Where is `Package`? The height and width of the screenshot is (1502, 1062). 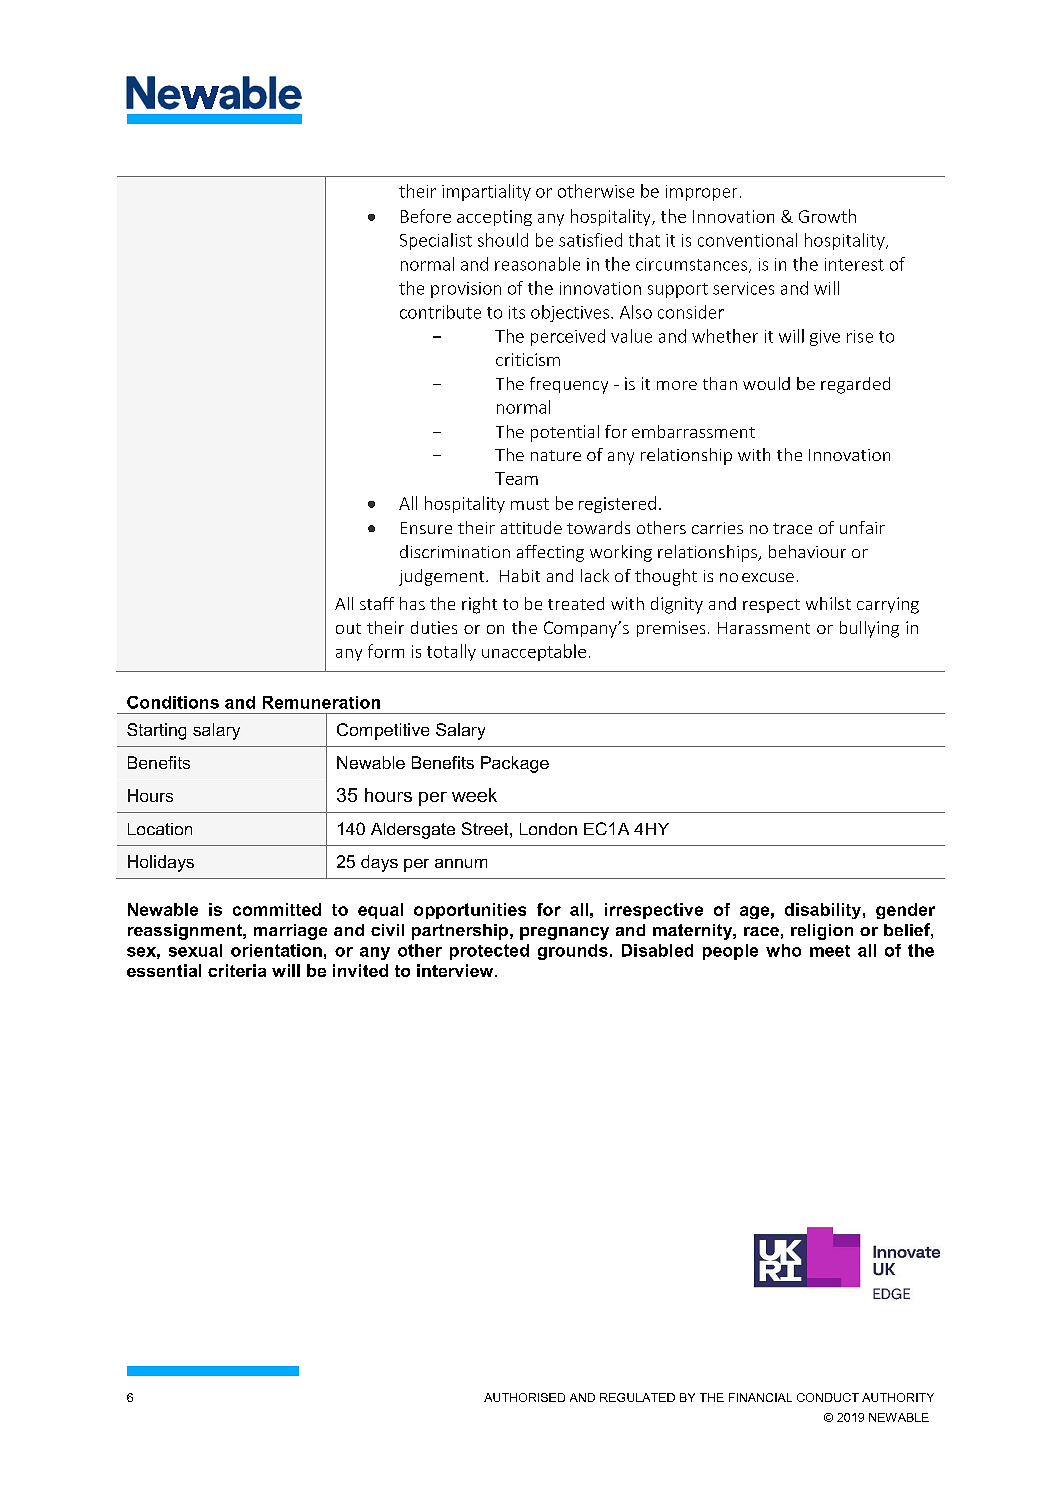 Package is located at coordinates (515, 764).
